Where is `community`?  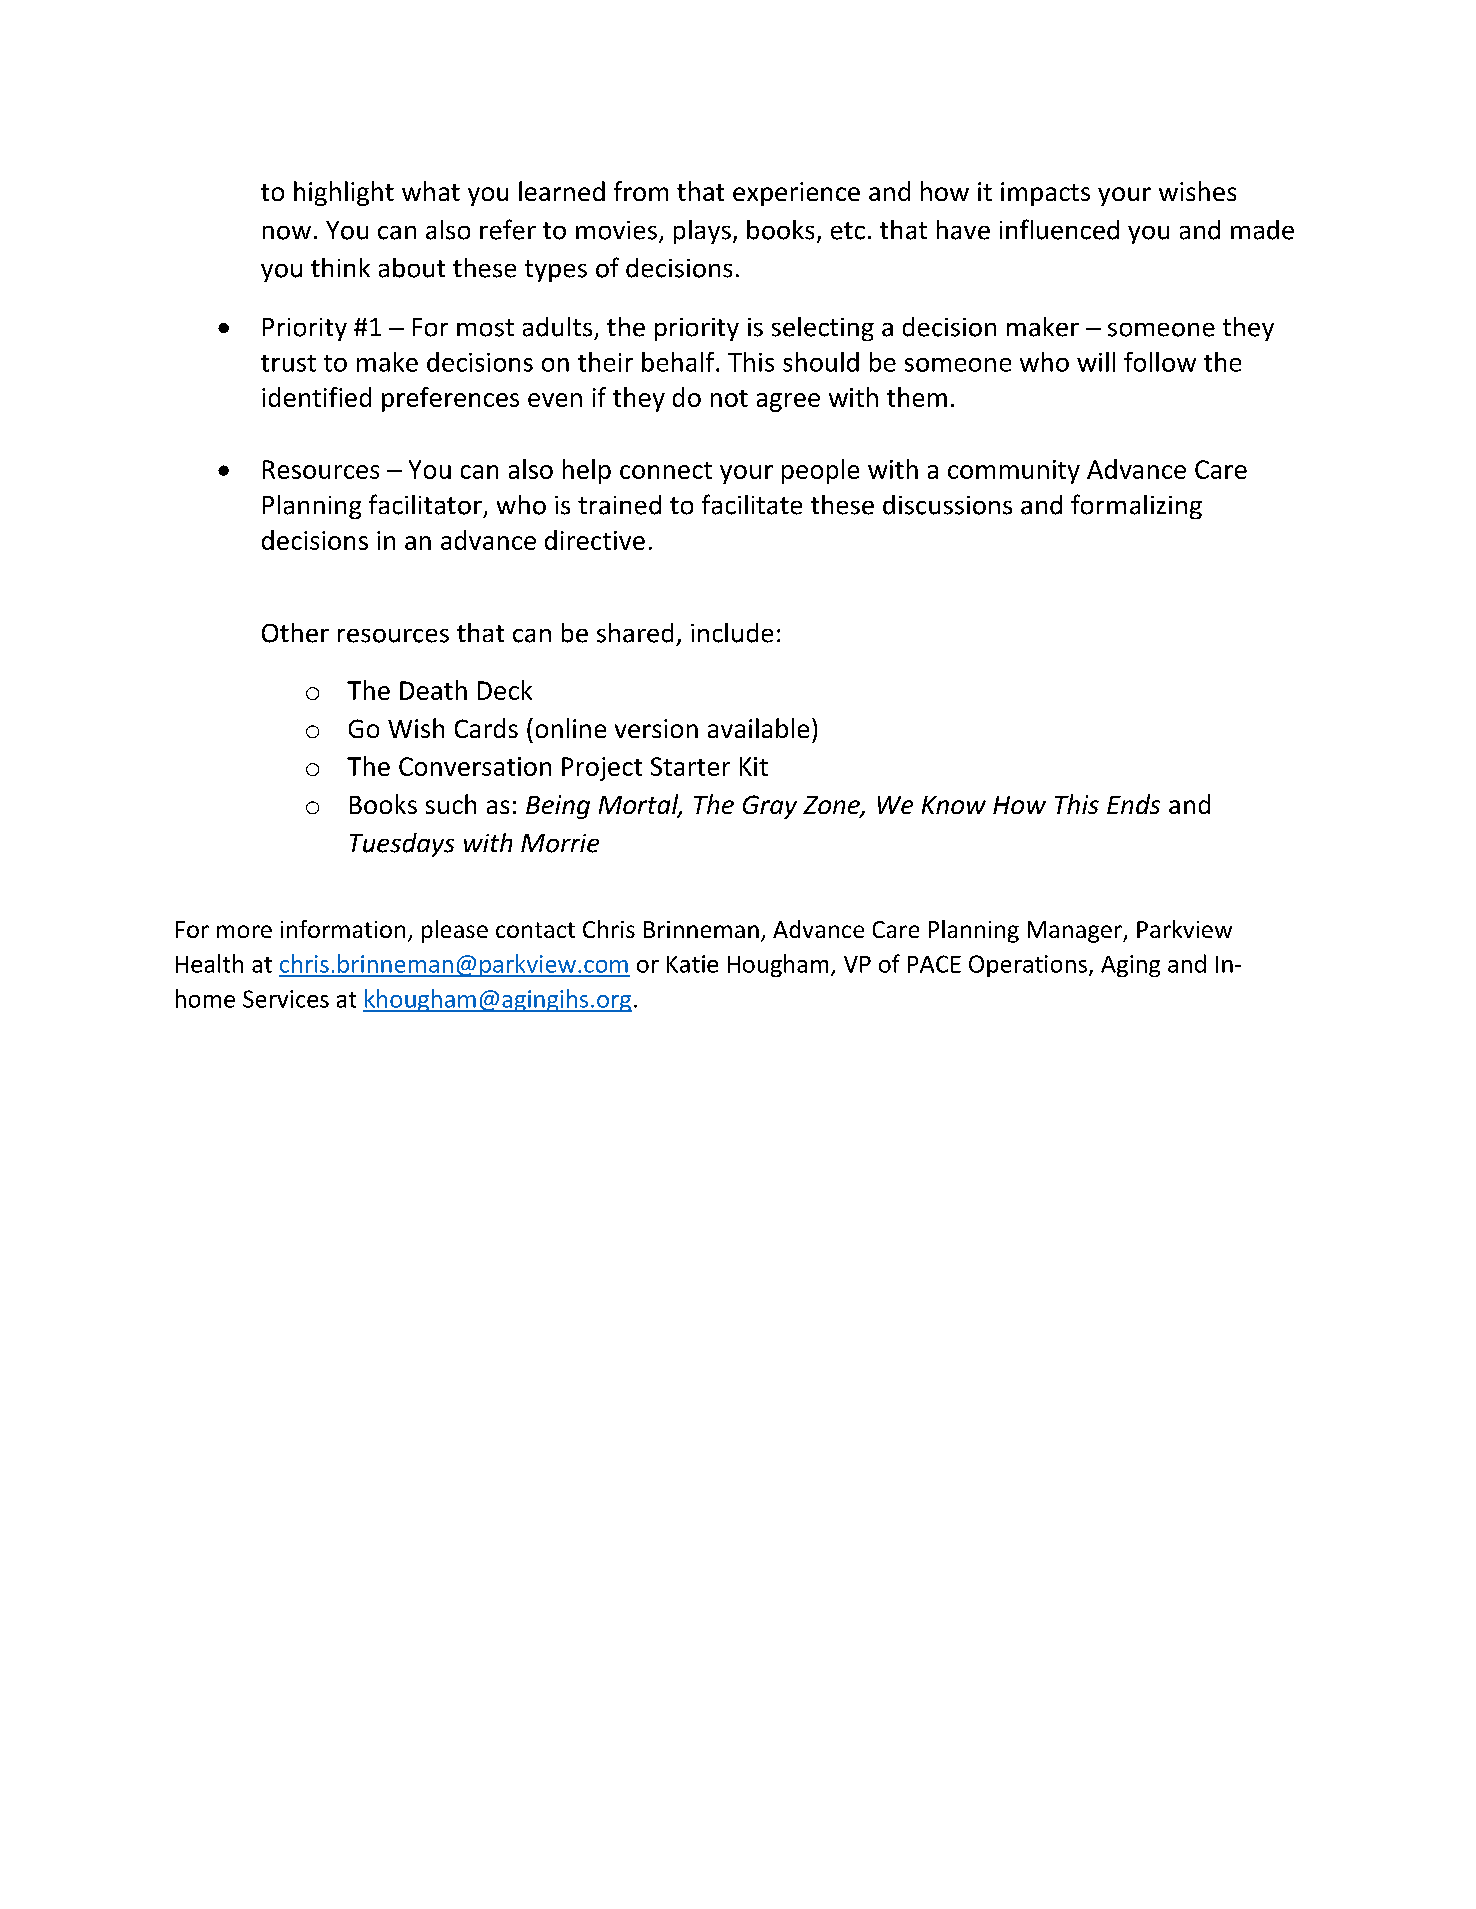 community is located at coordinates (1014, 472).
